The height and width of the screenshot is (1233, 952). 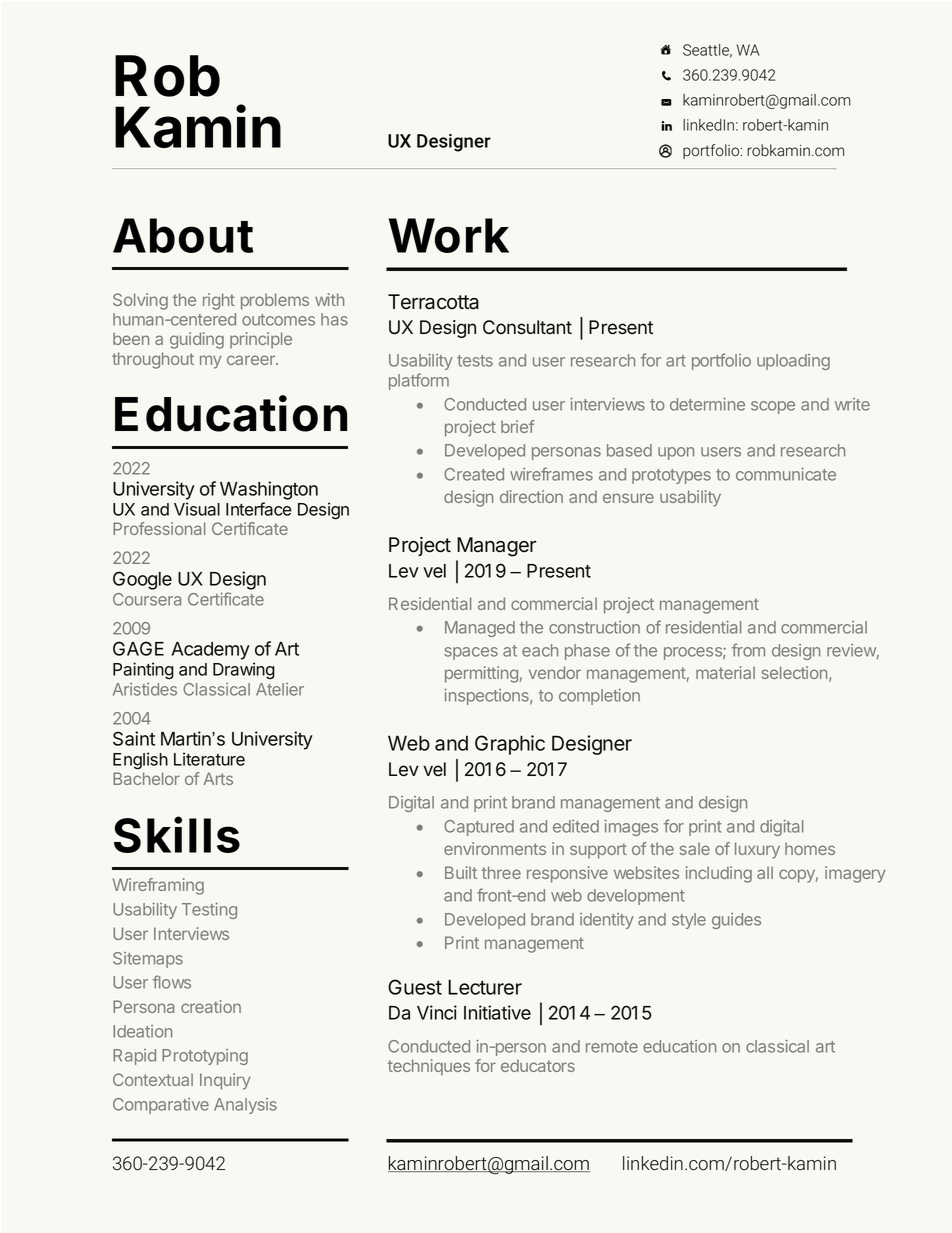 I want to click on About, so click(x=183, y=235).
